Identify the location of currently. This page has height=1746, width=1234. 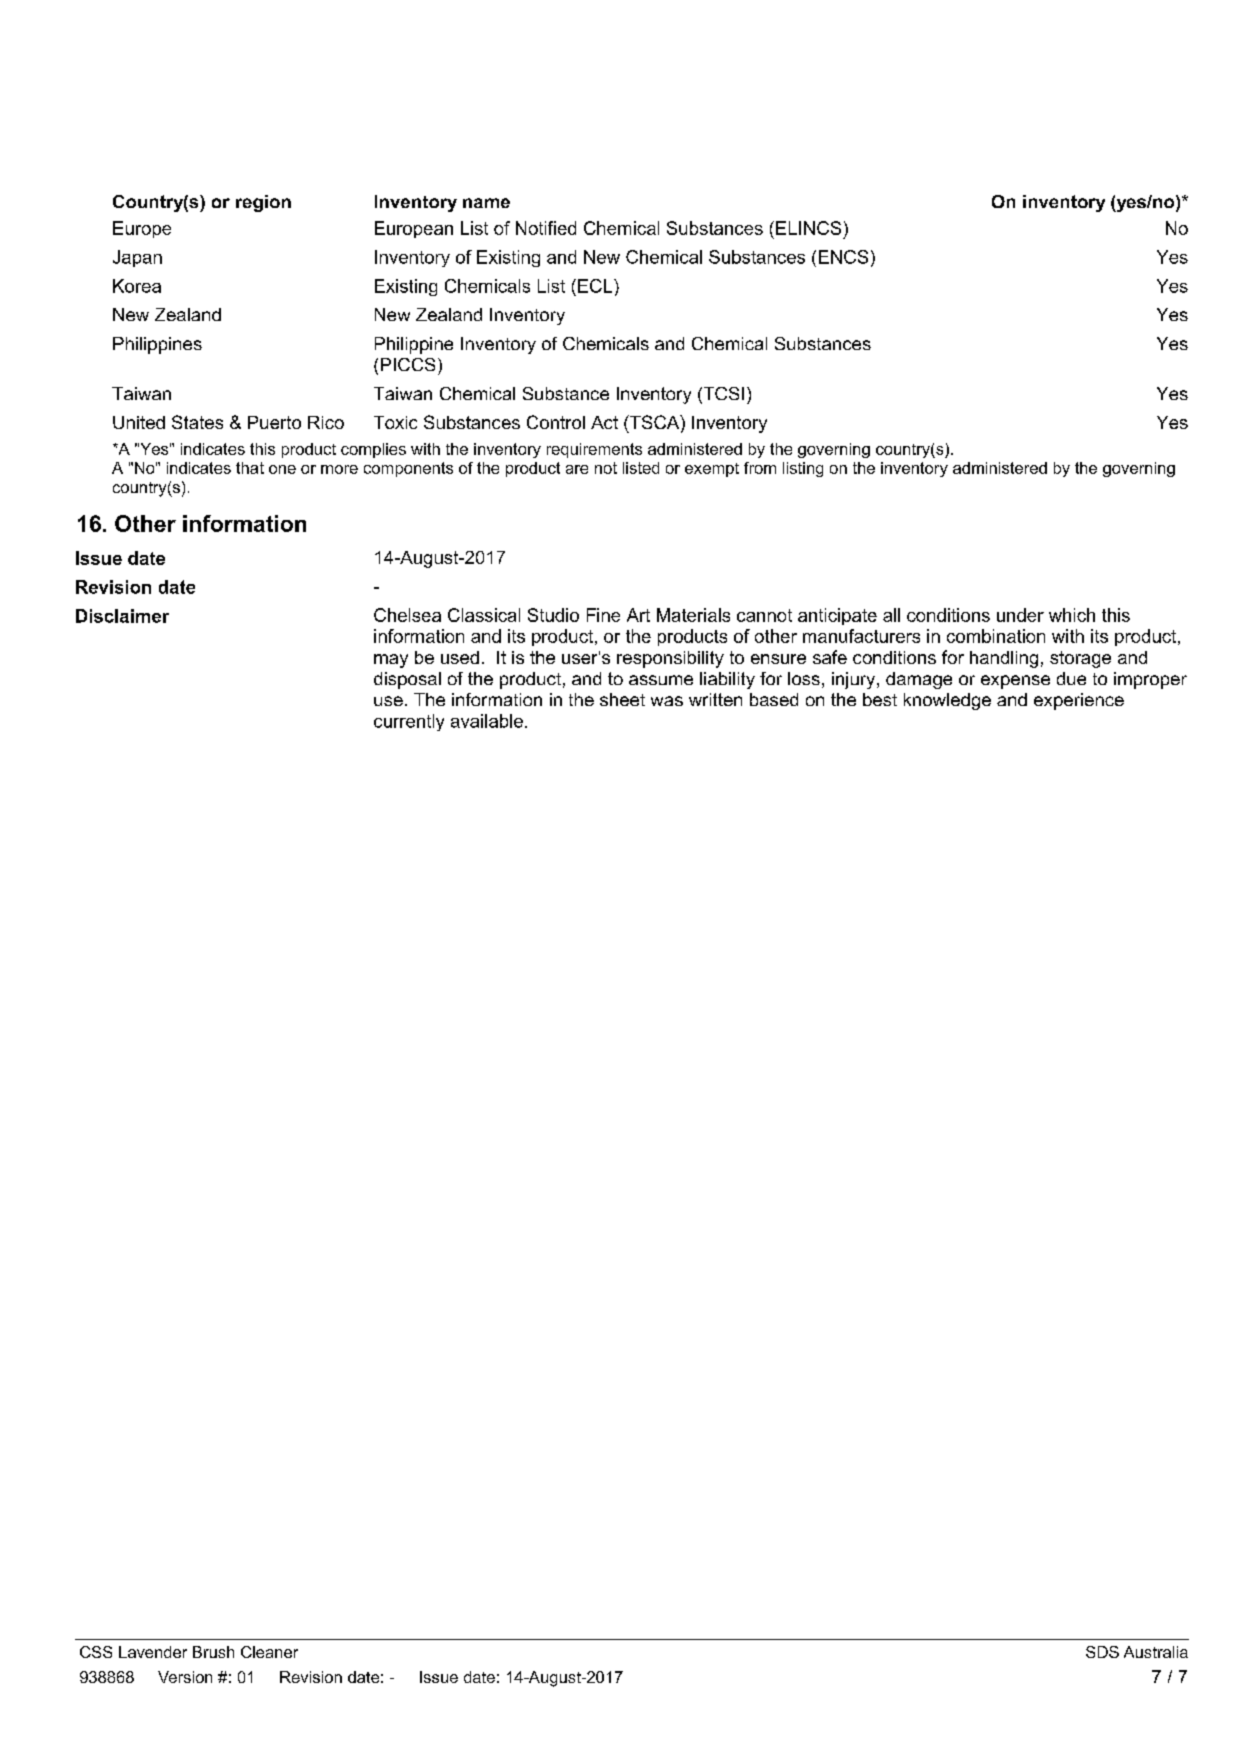
(409, 722).
